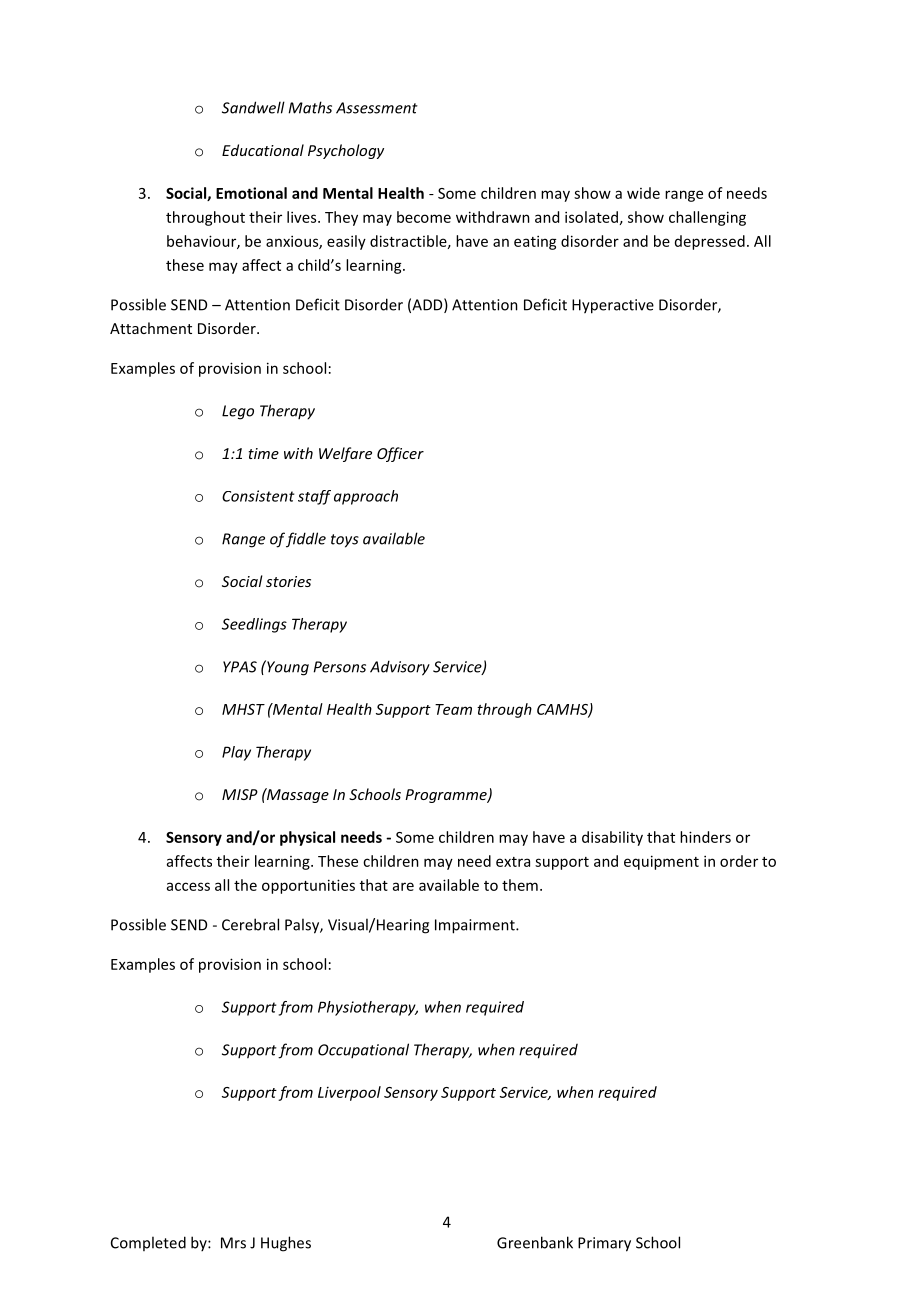 This page has height=1308, width=924. Describe the element at coordinates (643, 193) in the page. I see `wide` at that location.
